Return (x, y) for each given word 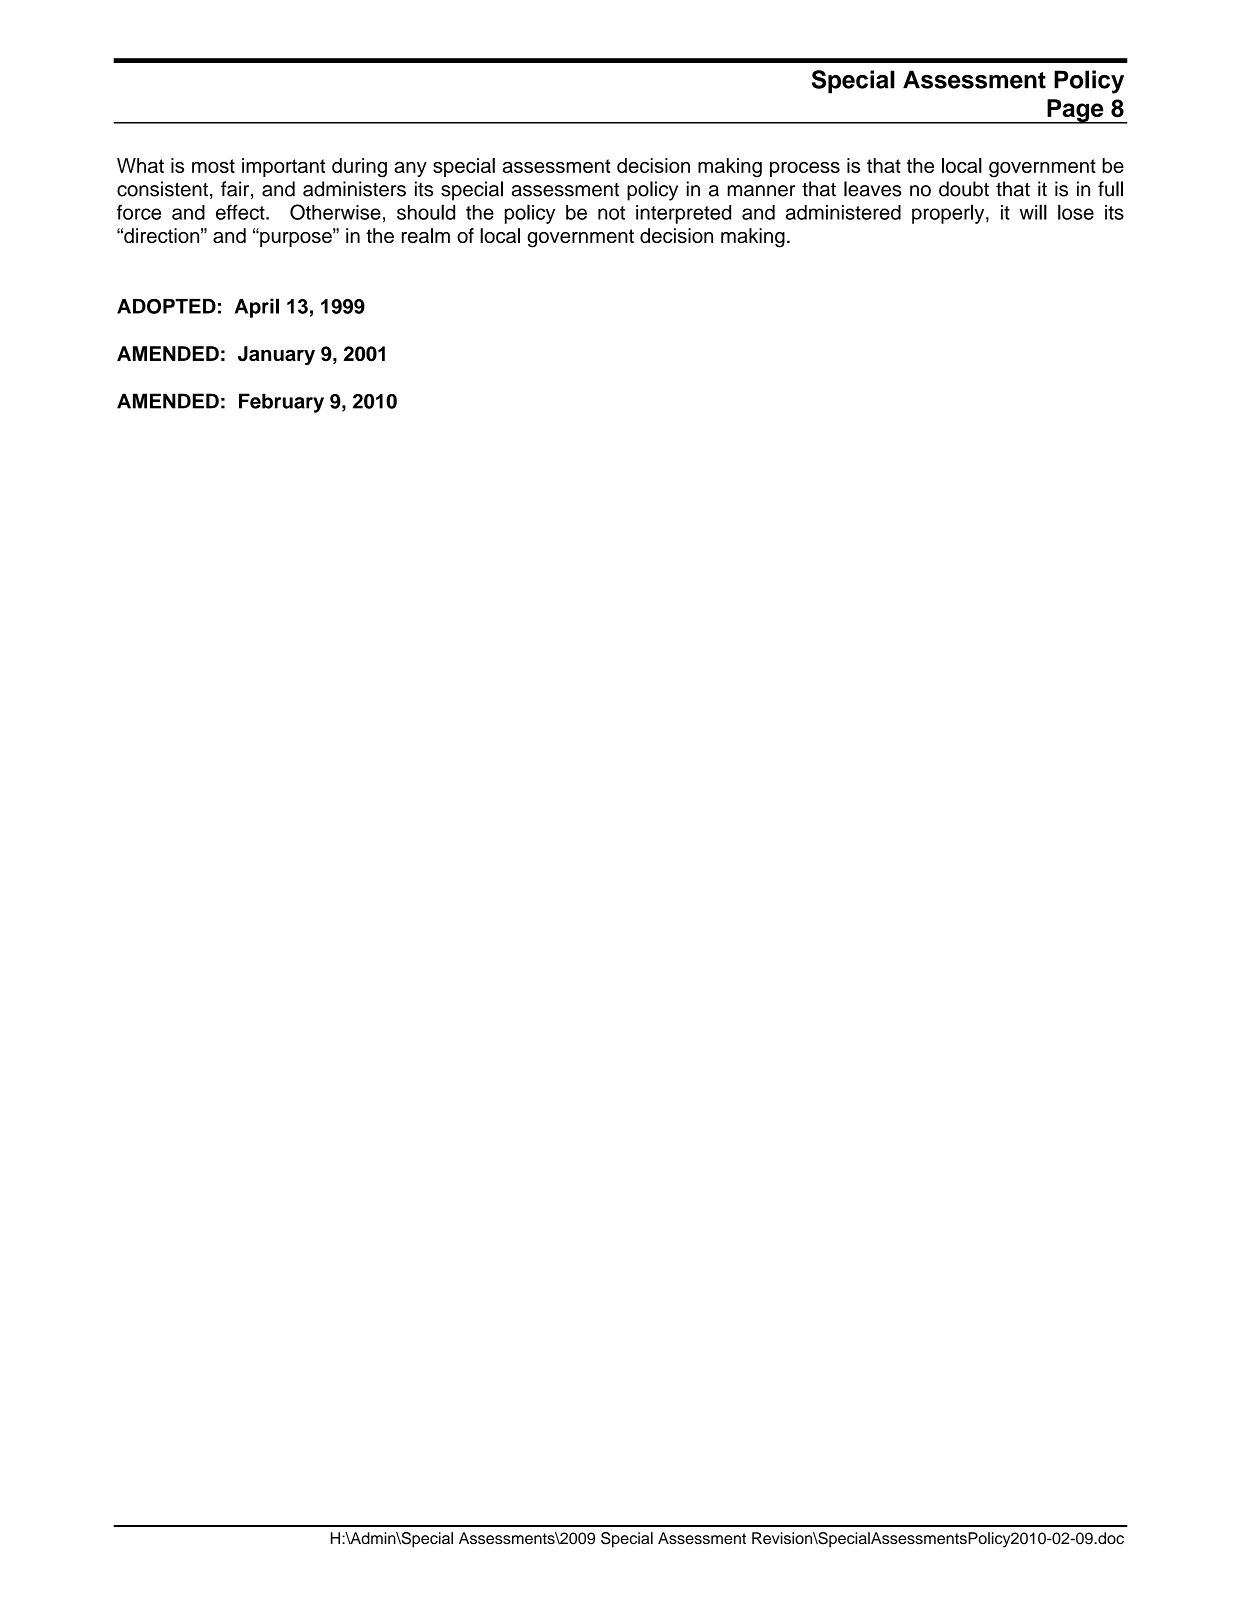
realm (426, 235)
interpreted (683, 214)
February (281, 403)
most (213, 166)
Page (1075, 111)
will (1033, 212)
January (276, 356)
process (805, 169)
